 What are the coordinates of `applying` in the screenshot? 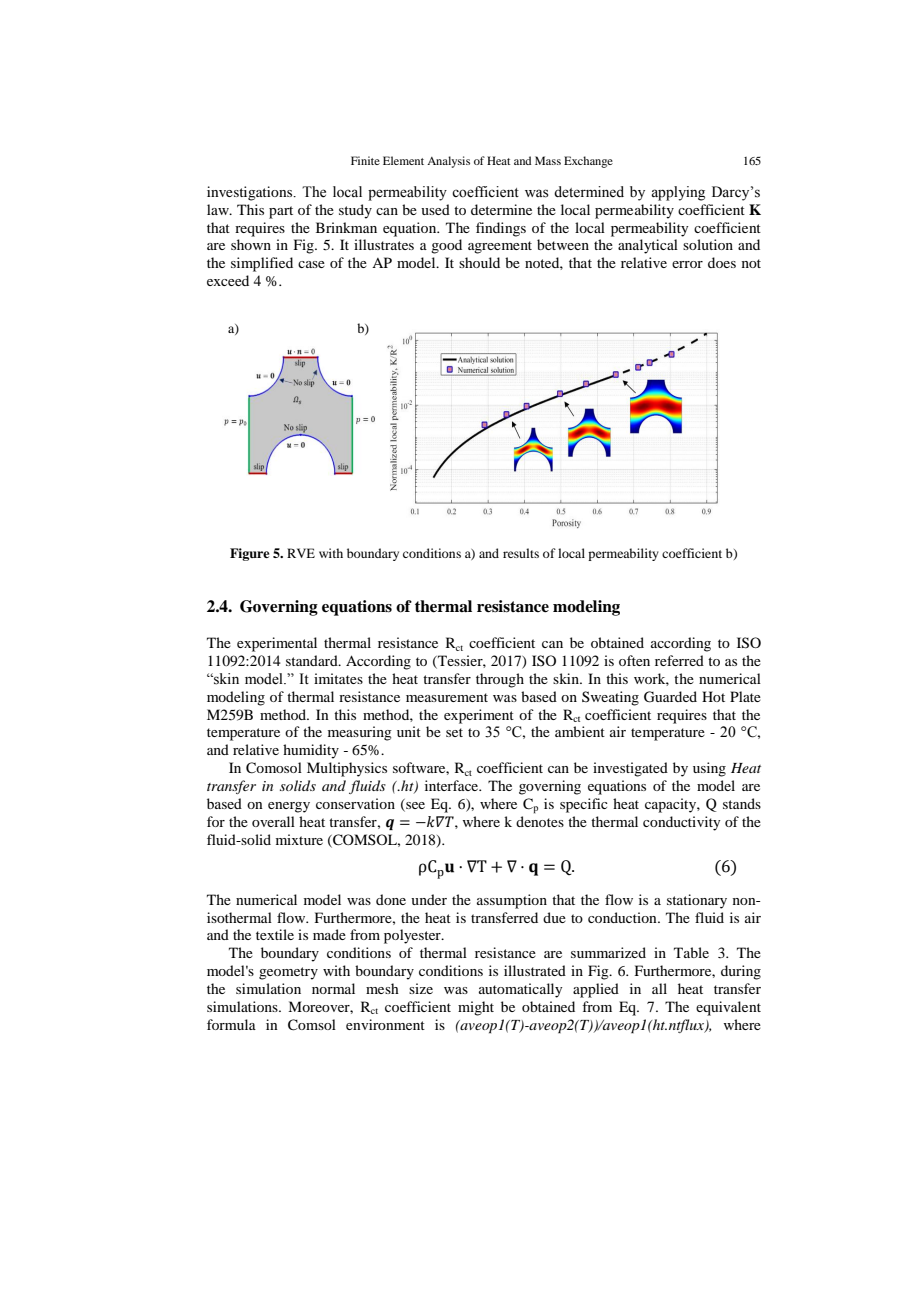 It's located at (678, 193).
